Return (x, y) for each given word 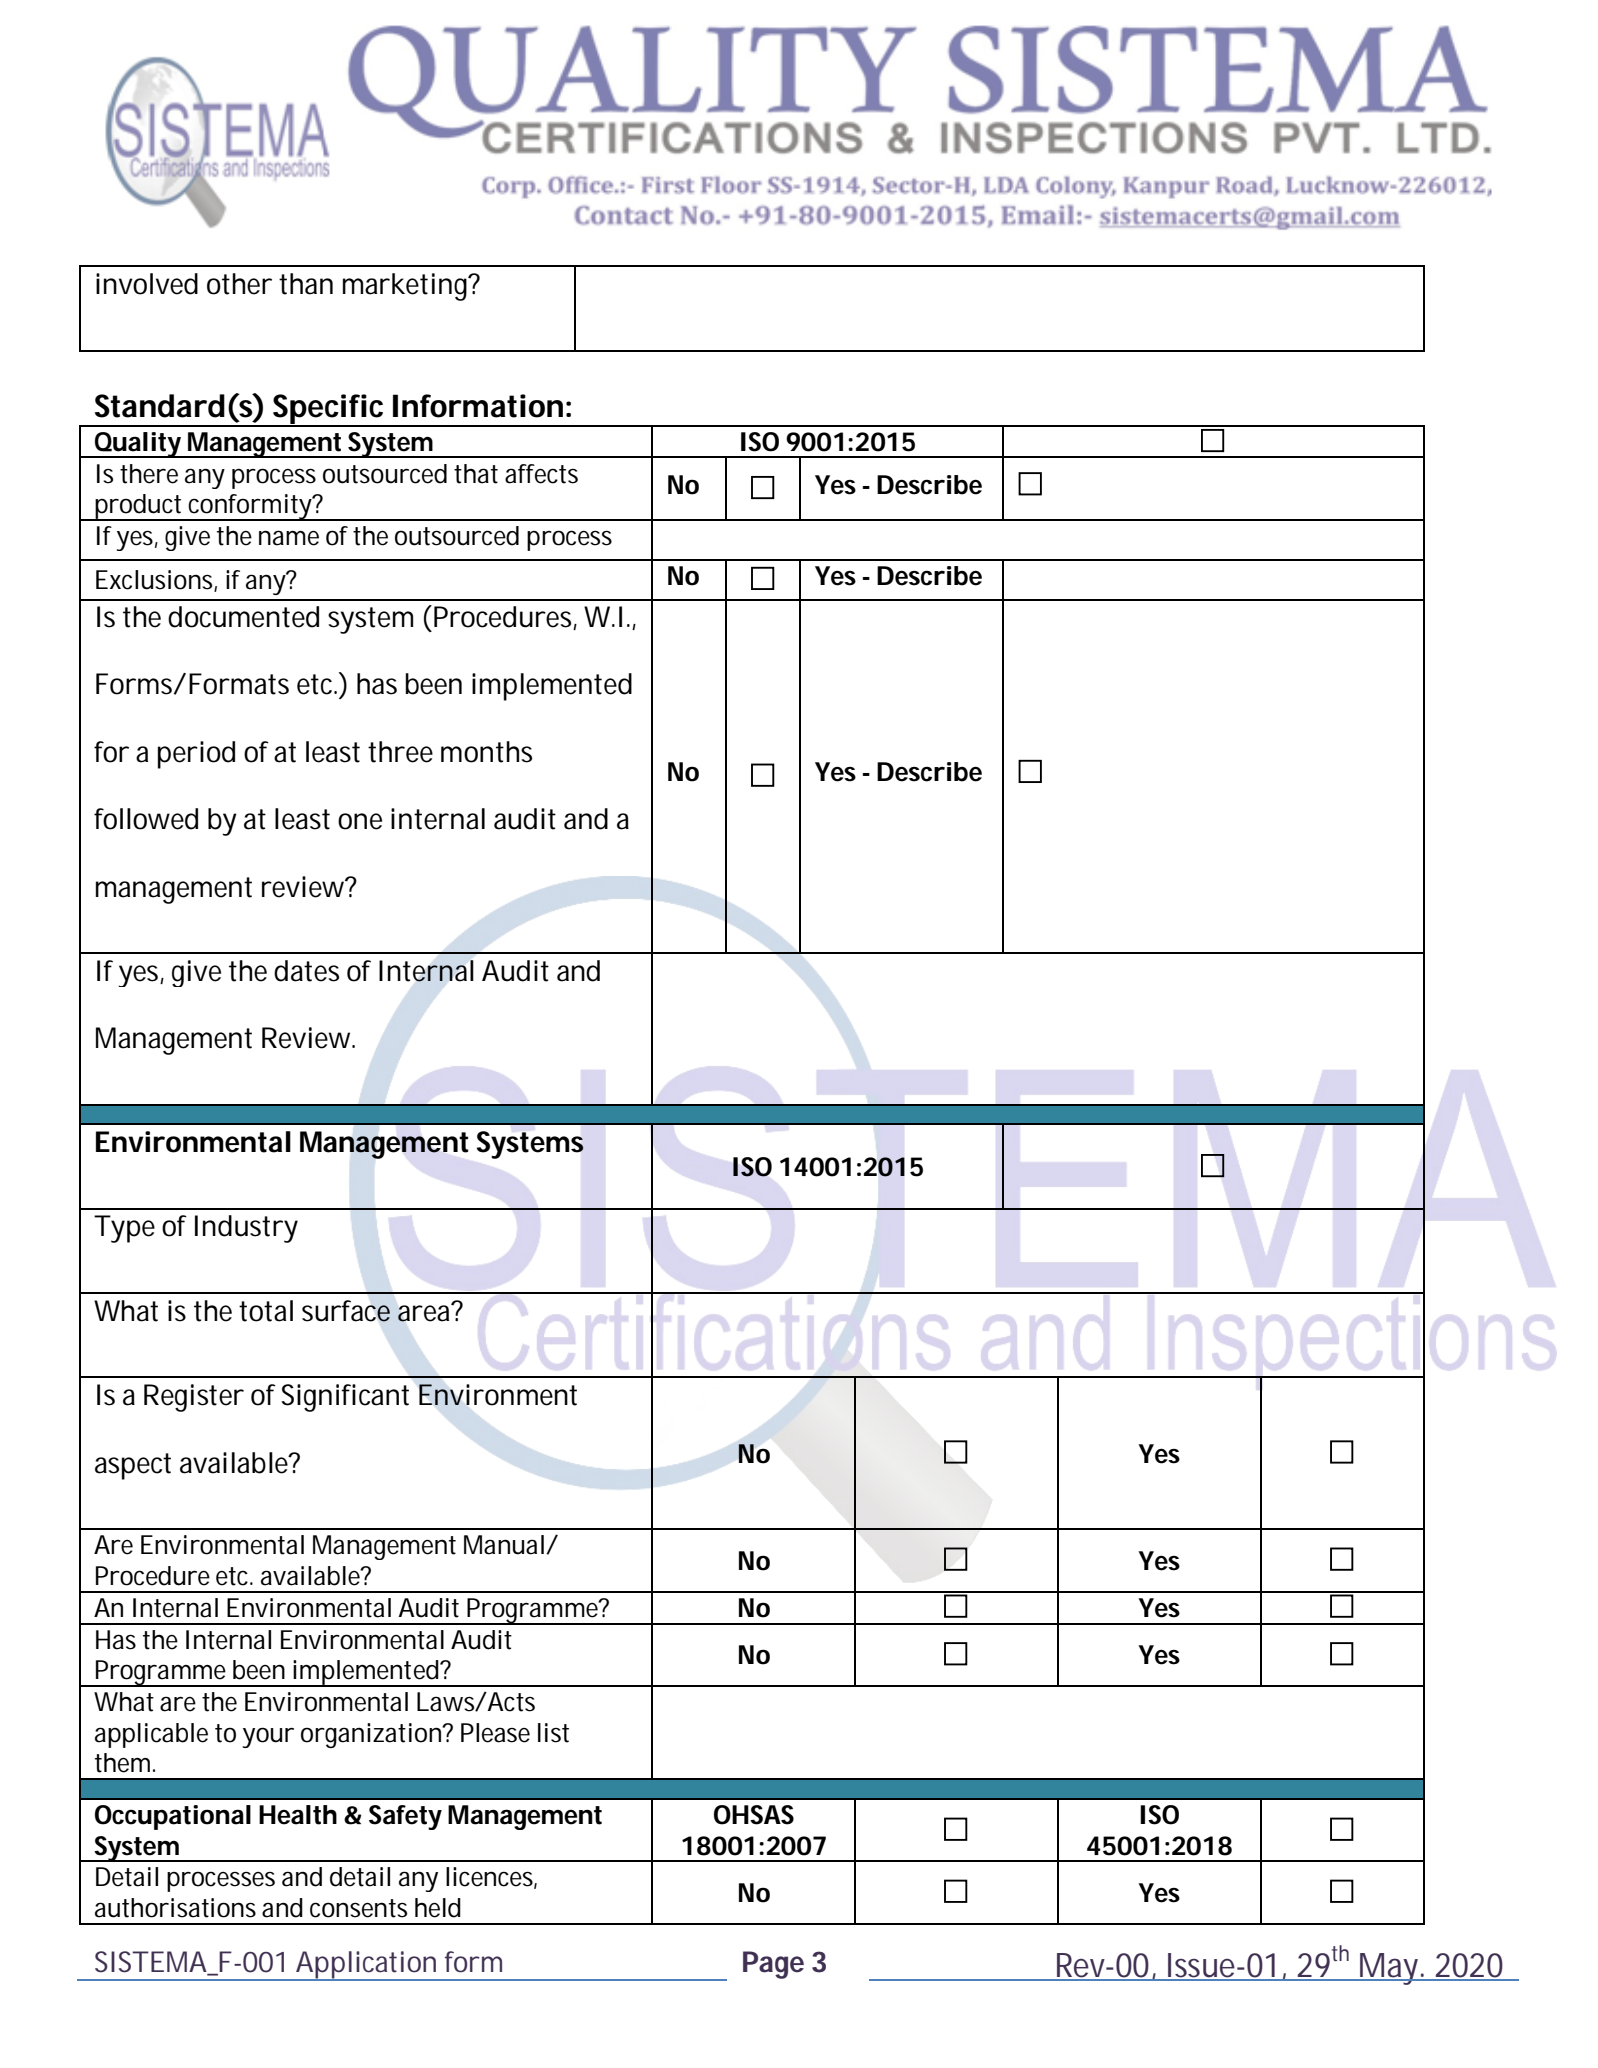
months (486, 752)
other (239, 284)
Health (298, 1815)
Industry (246, 1229)
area (426, 1312)
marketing (407, 287)
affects (541, 474)
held (438, 1908)
